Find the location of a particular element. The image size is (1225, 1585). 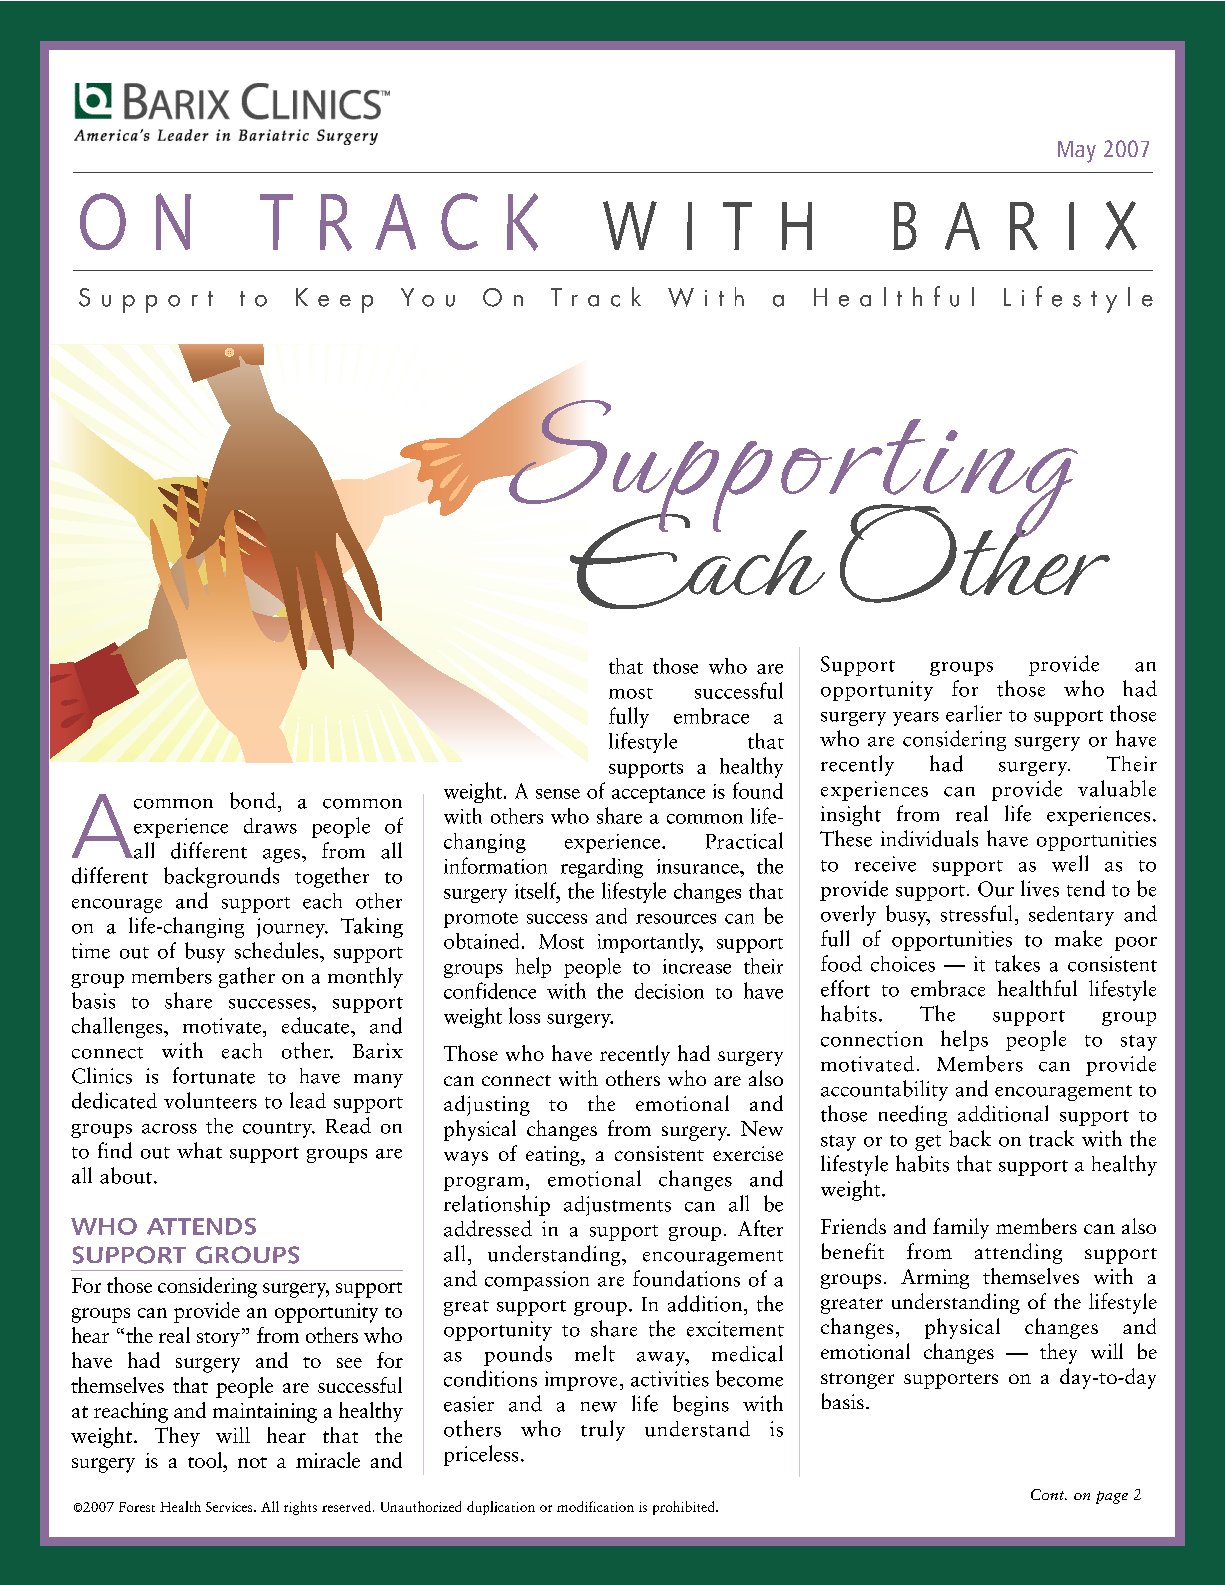

draws is located at coordinates (270, 826).
